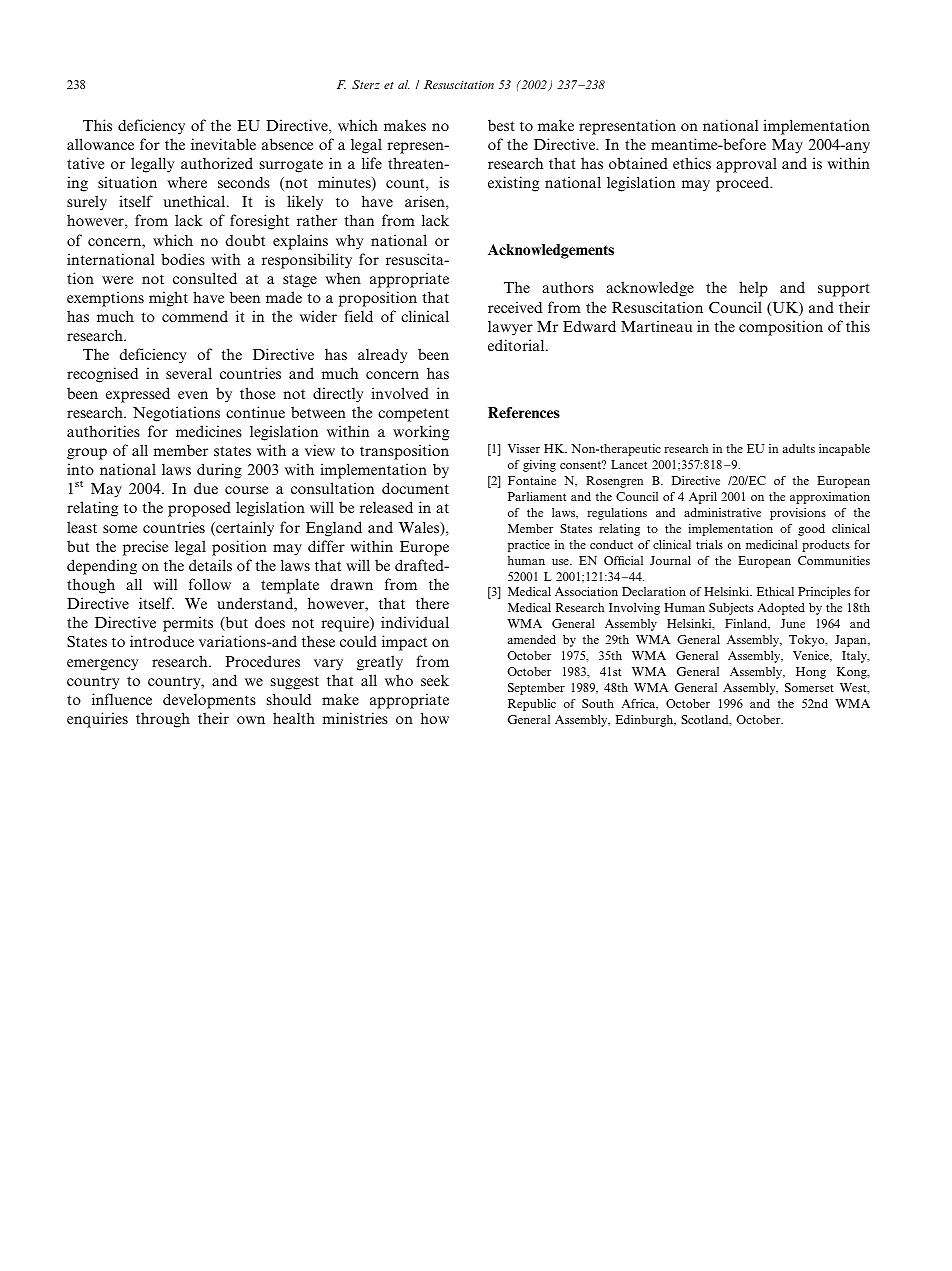 This screenshot has width=952, height=1271. What do you see at coordinates (209, 431) in the screenshot?
I see `medicines` at bounding box center [209, 431].
